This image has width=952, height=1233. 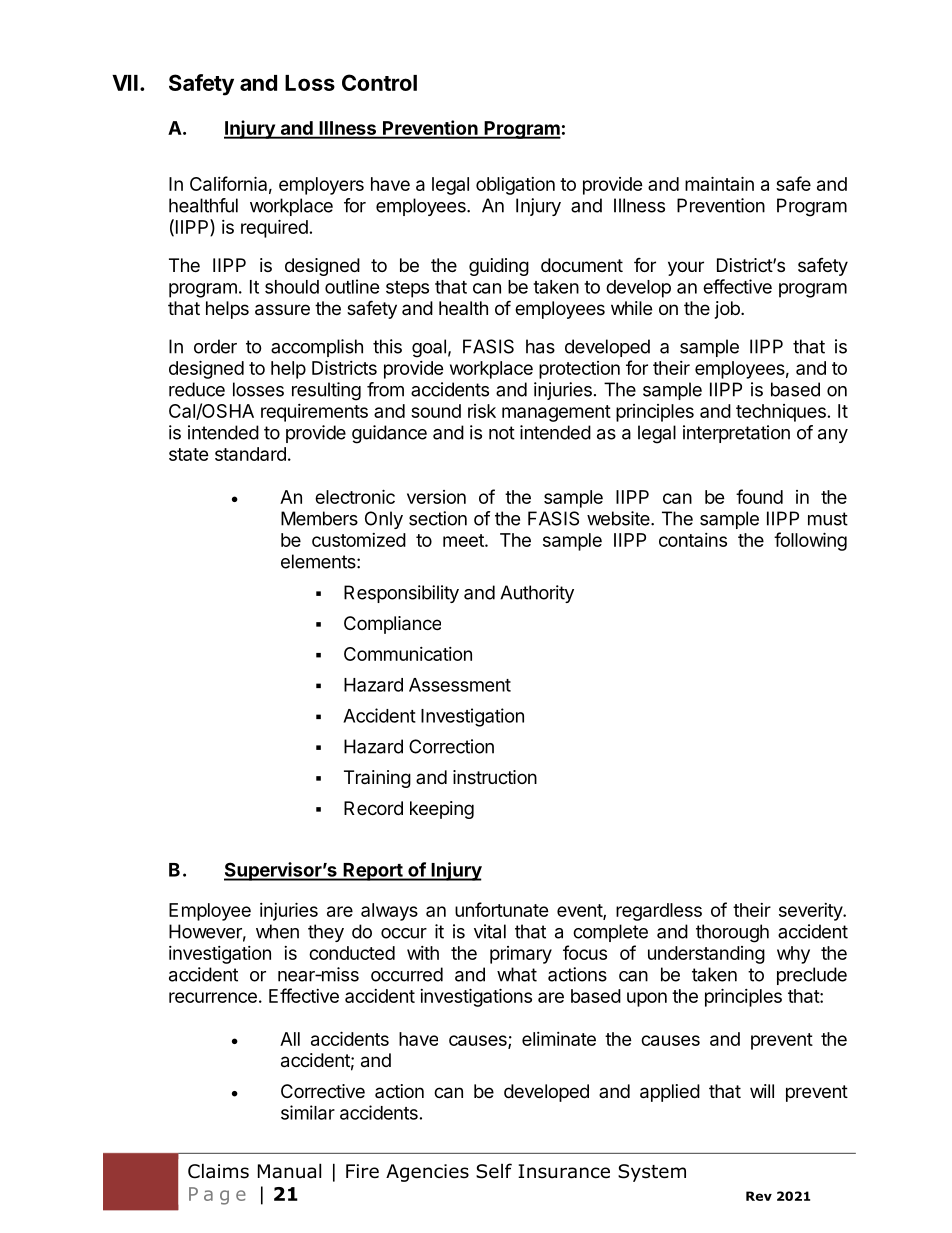 What do you see at coordinates (218, 1171) in the image?
I see `Claims` at bounding box center [218, 1171].
